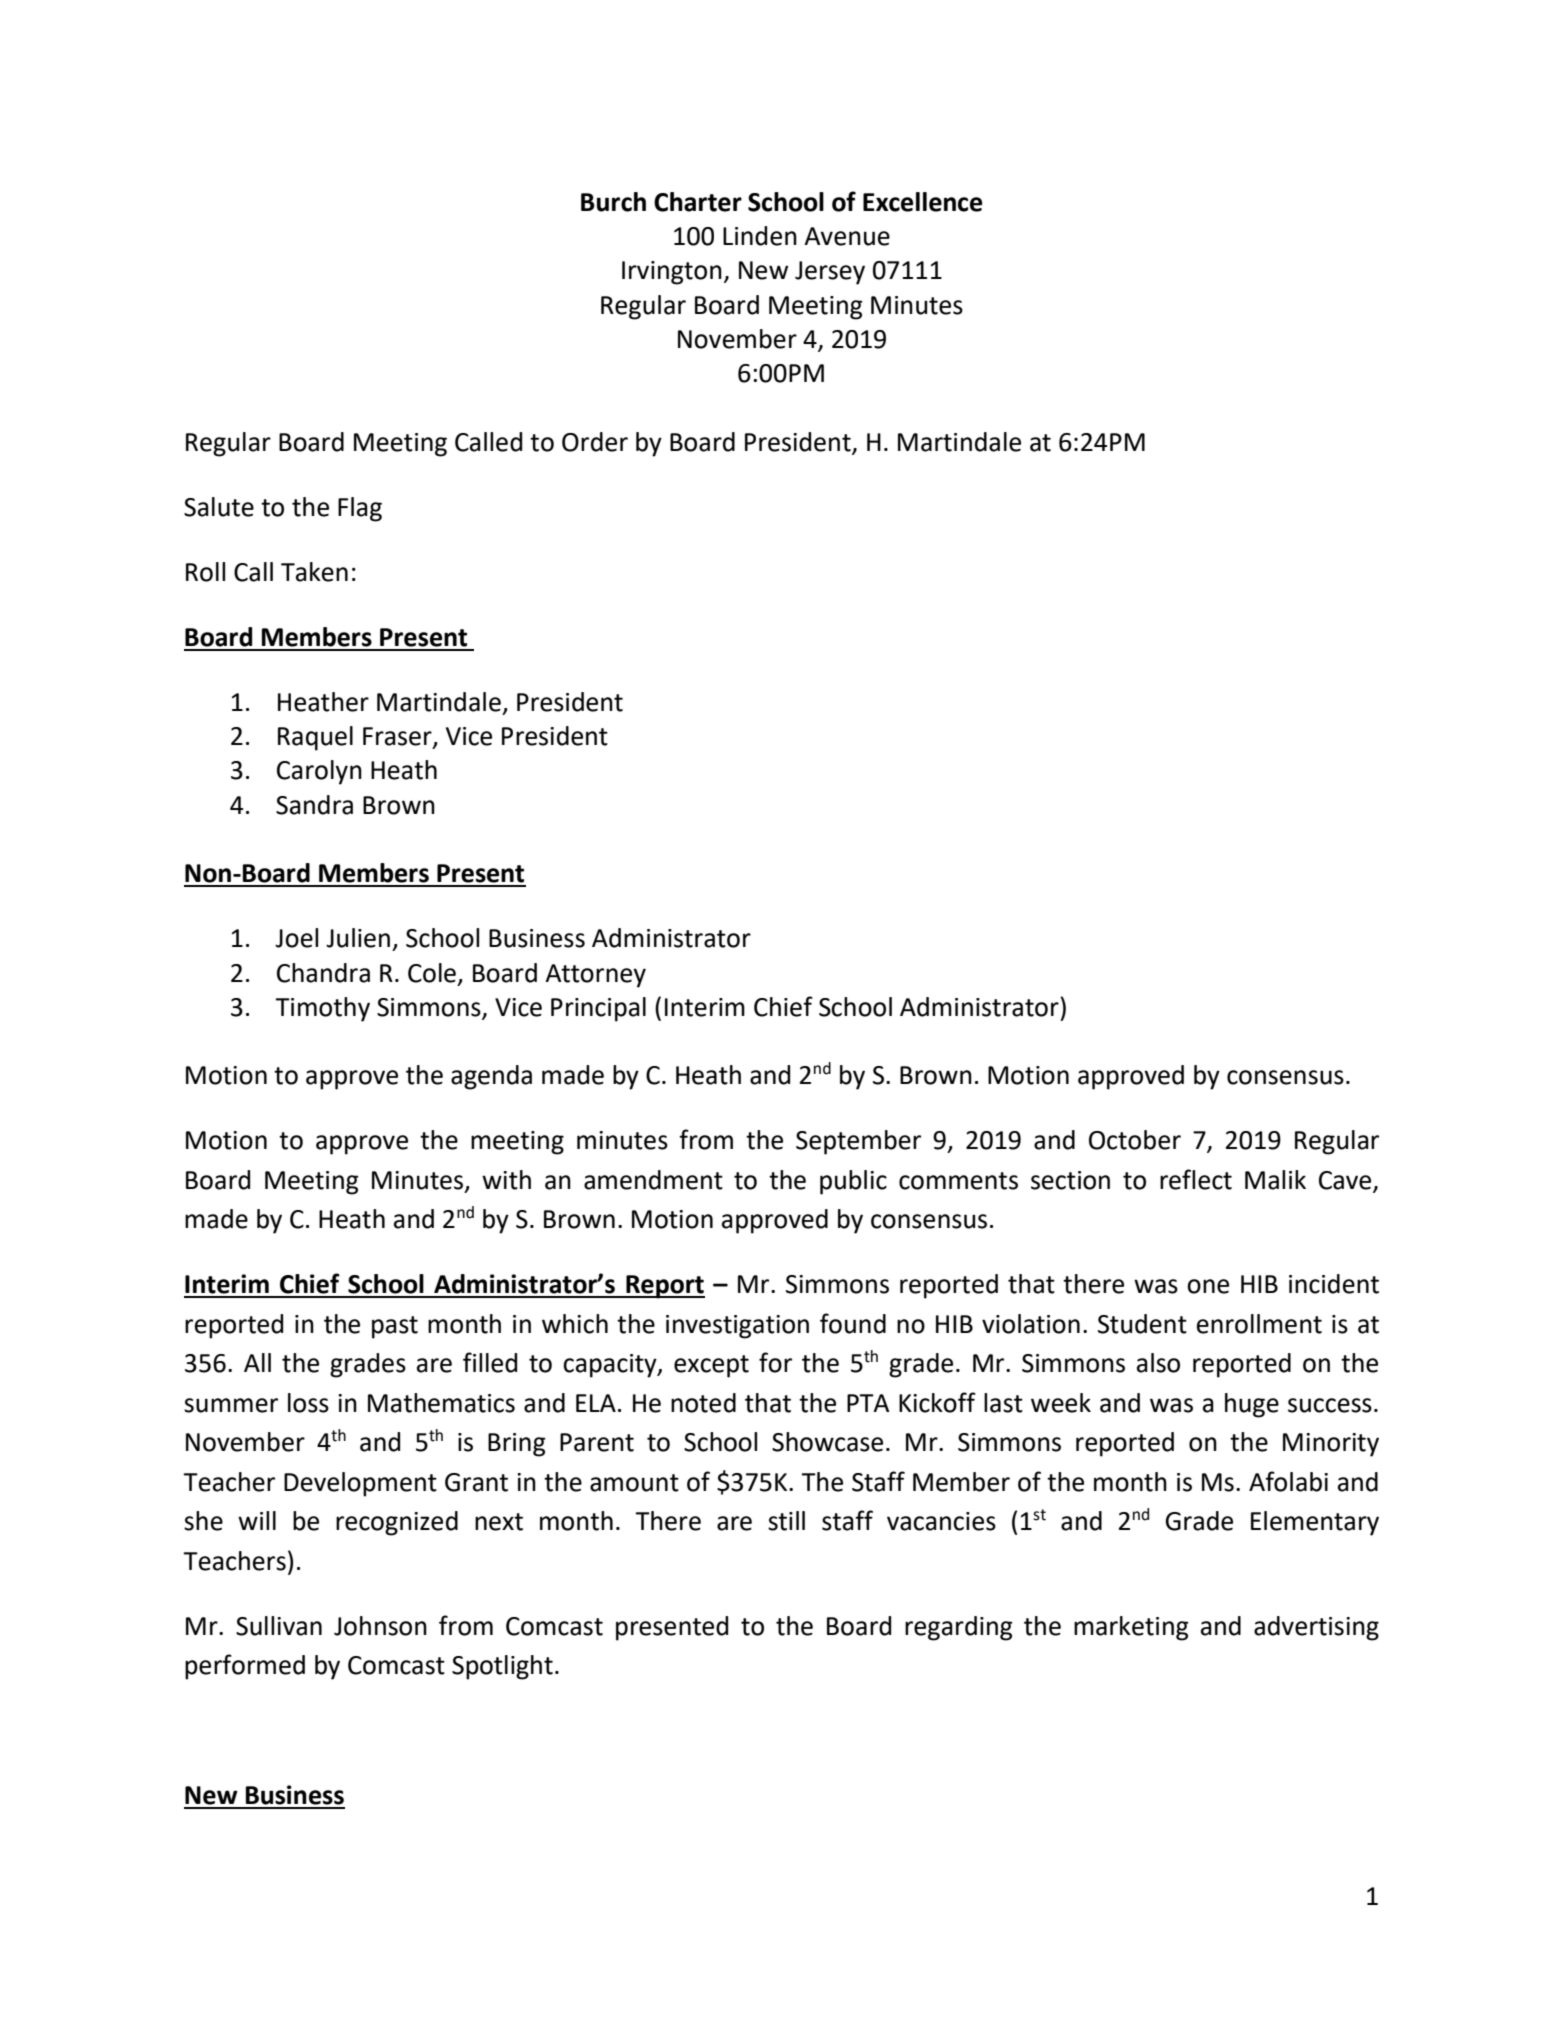  I want to click on Linden, so click(760, 236).
